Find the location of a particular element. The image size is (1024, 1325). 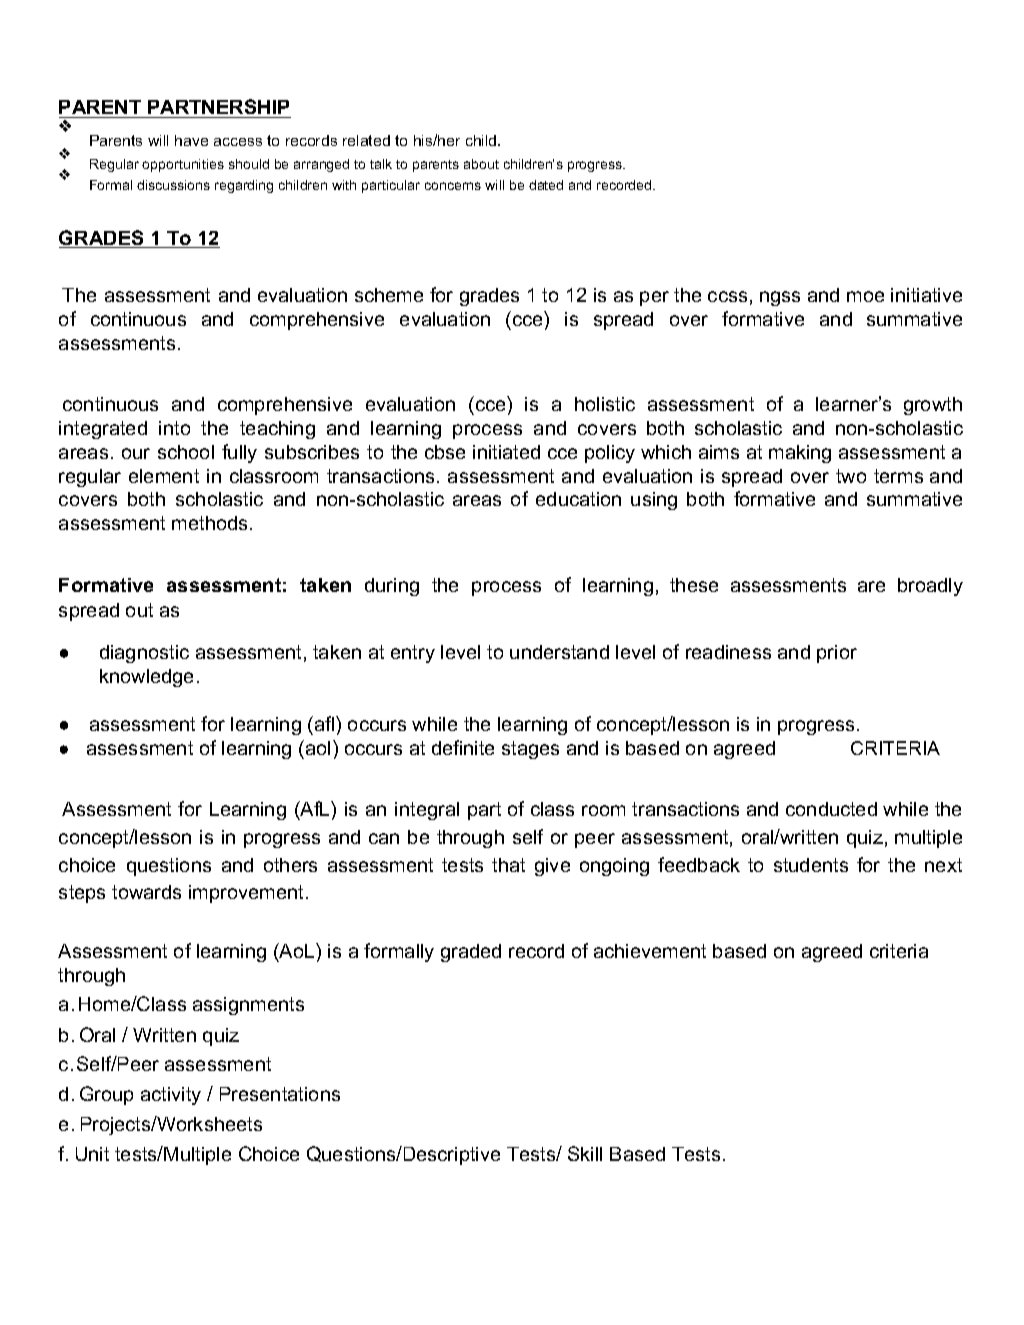

moe is located at coordinates (865, 296).
